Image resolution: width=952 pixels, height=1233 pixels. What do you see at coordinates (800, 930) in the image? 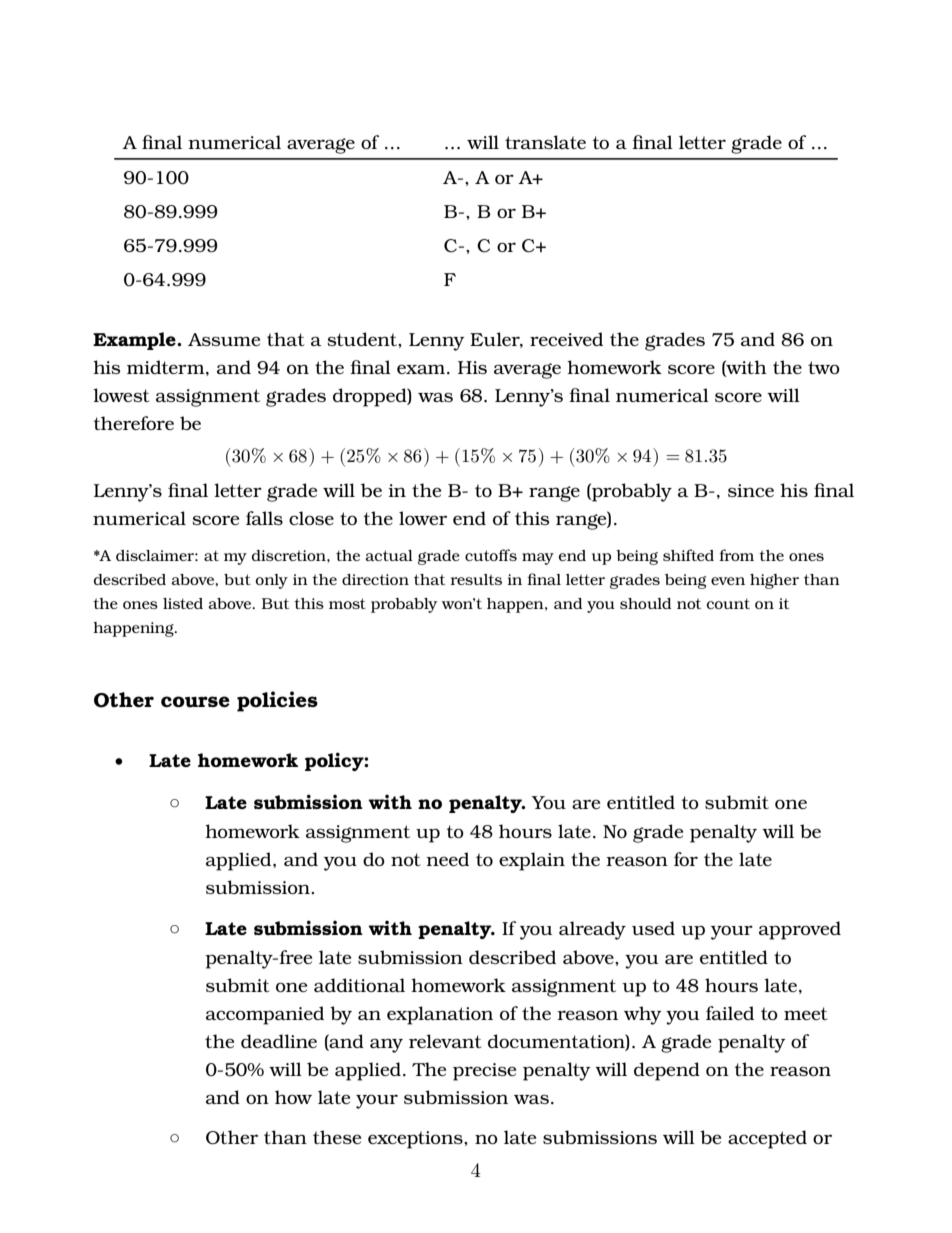
I see `approved` at bounding box center [800, 930].
